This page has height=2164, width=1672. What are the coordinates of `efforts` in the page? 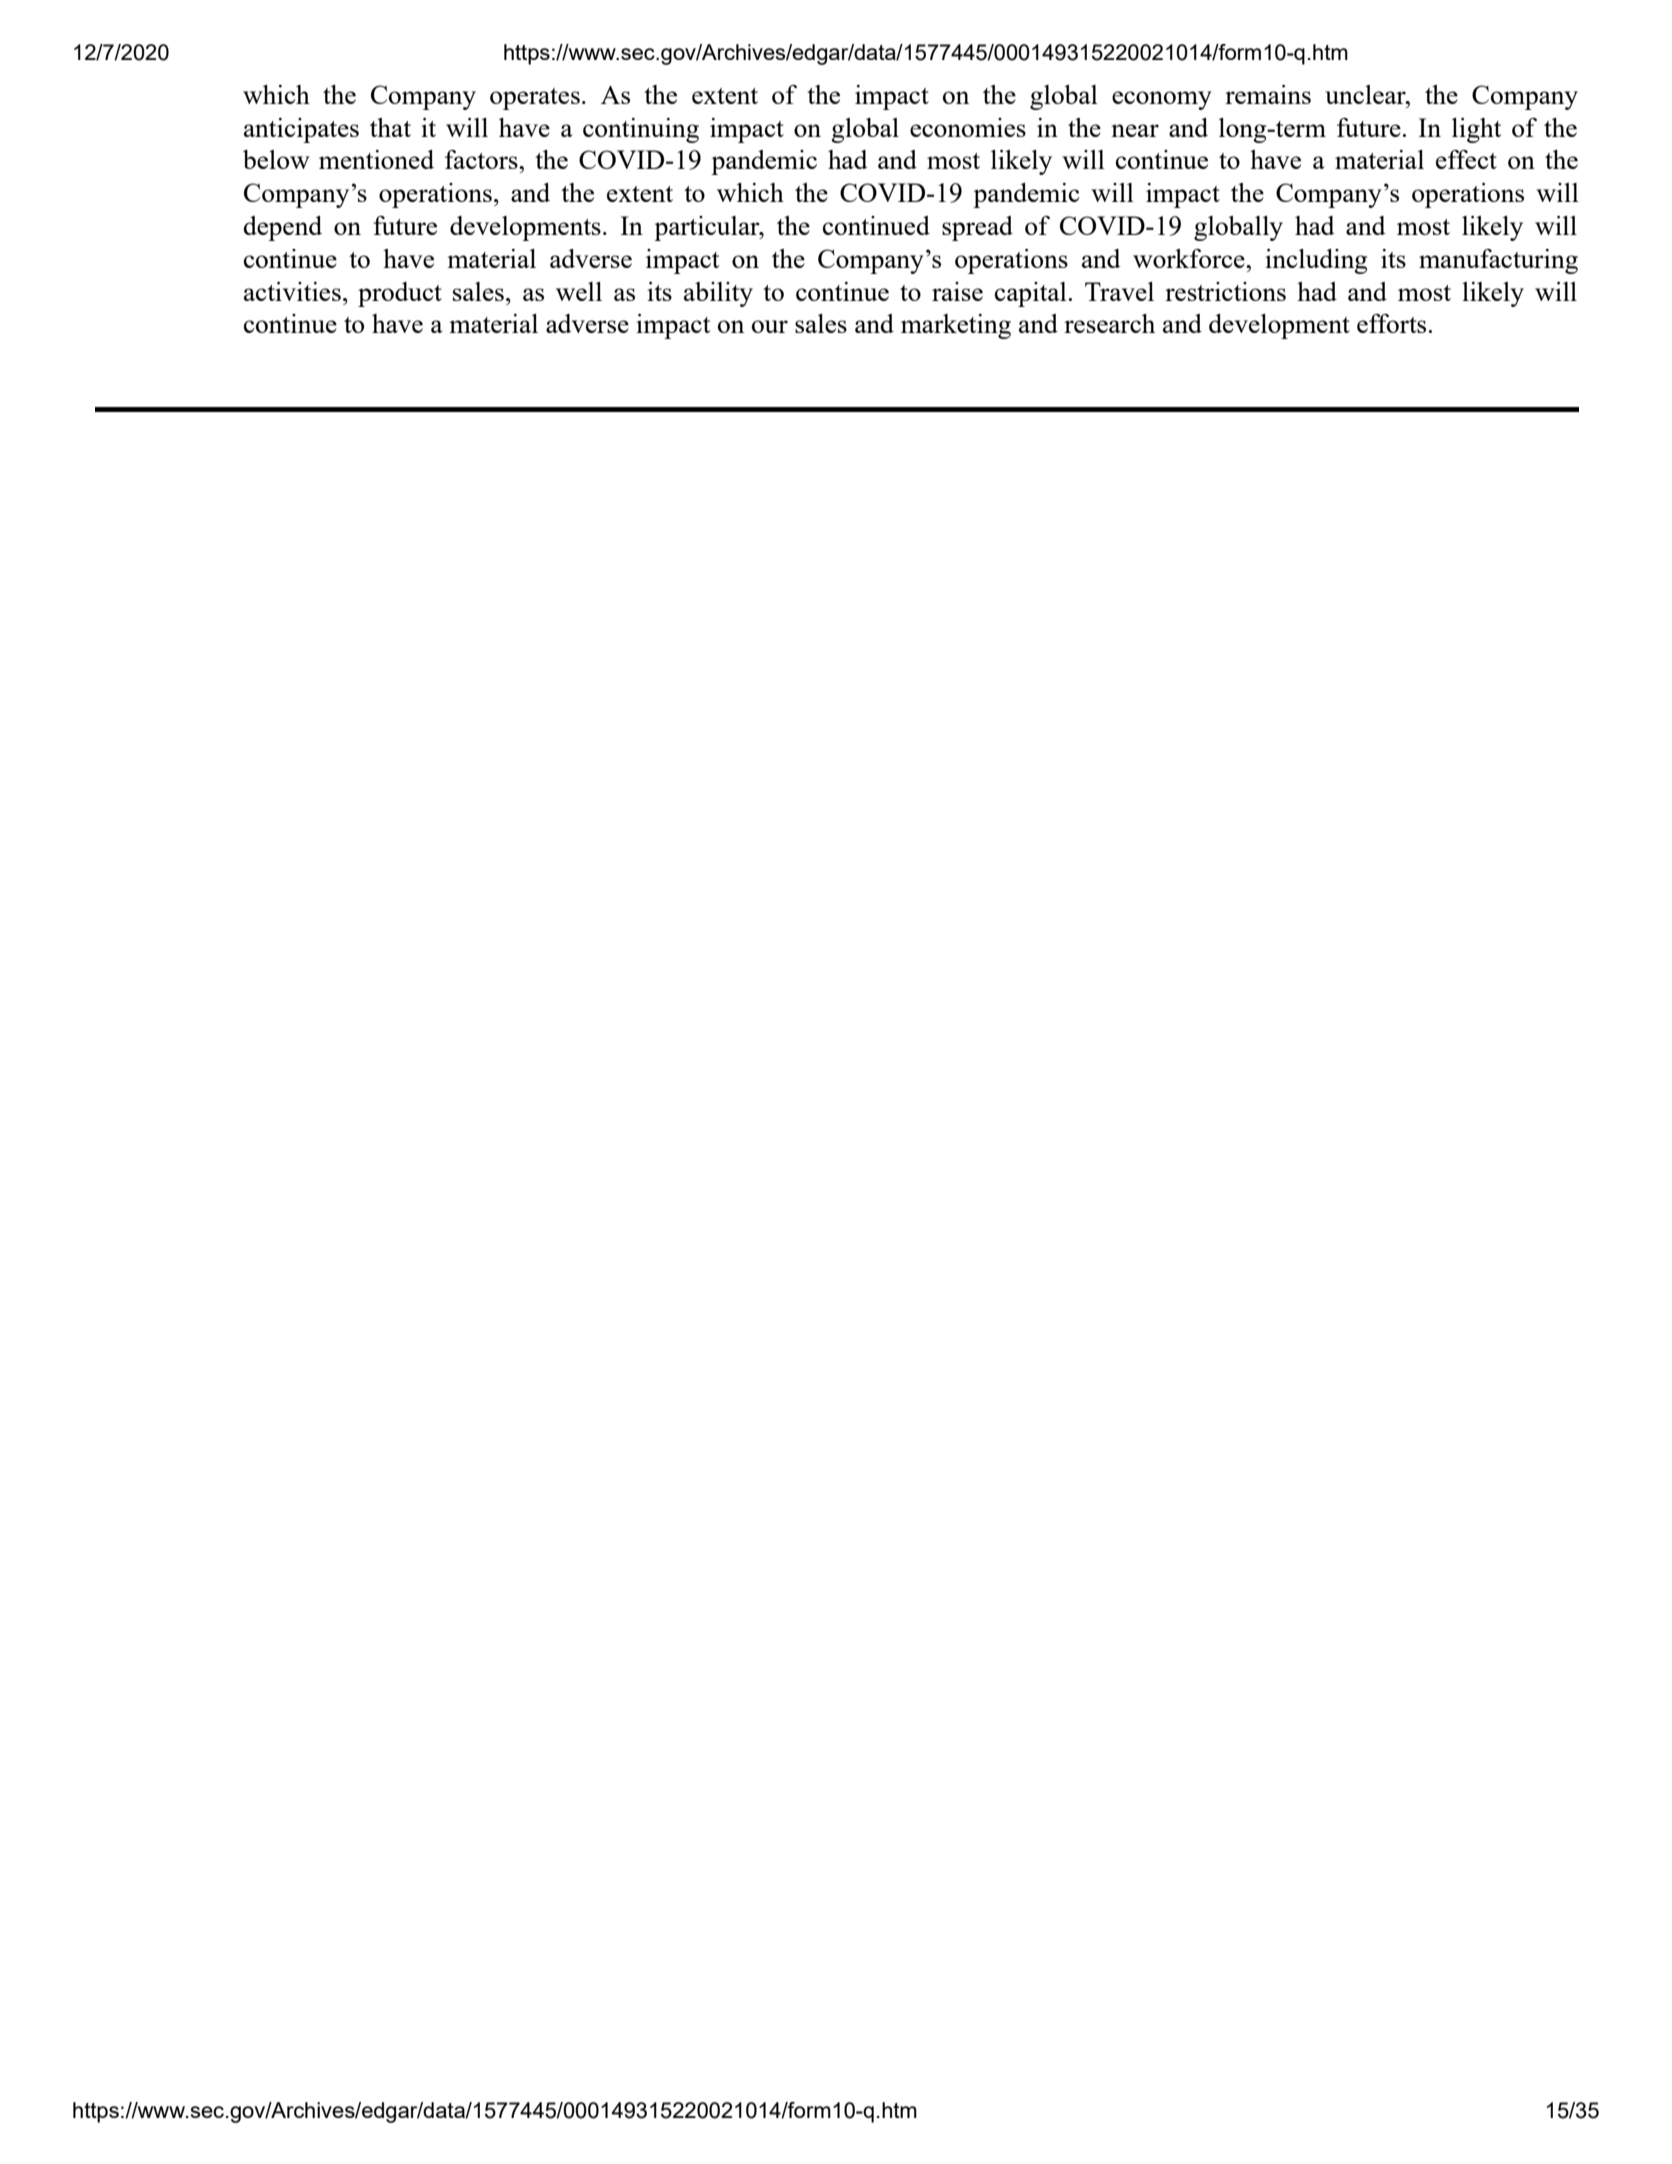 It's located at (1391, 323).
